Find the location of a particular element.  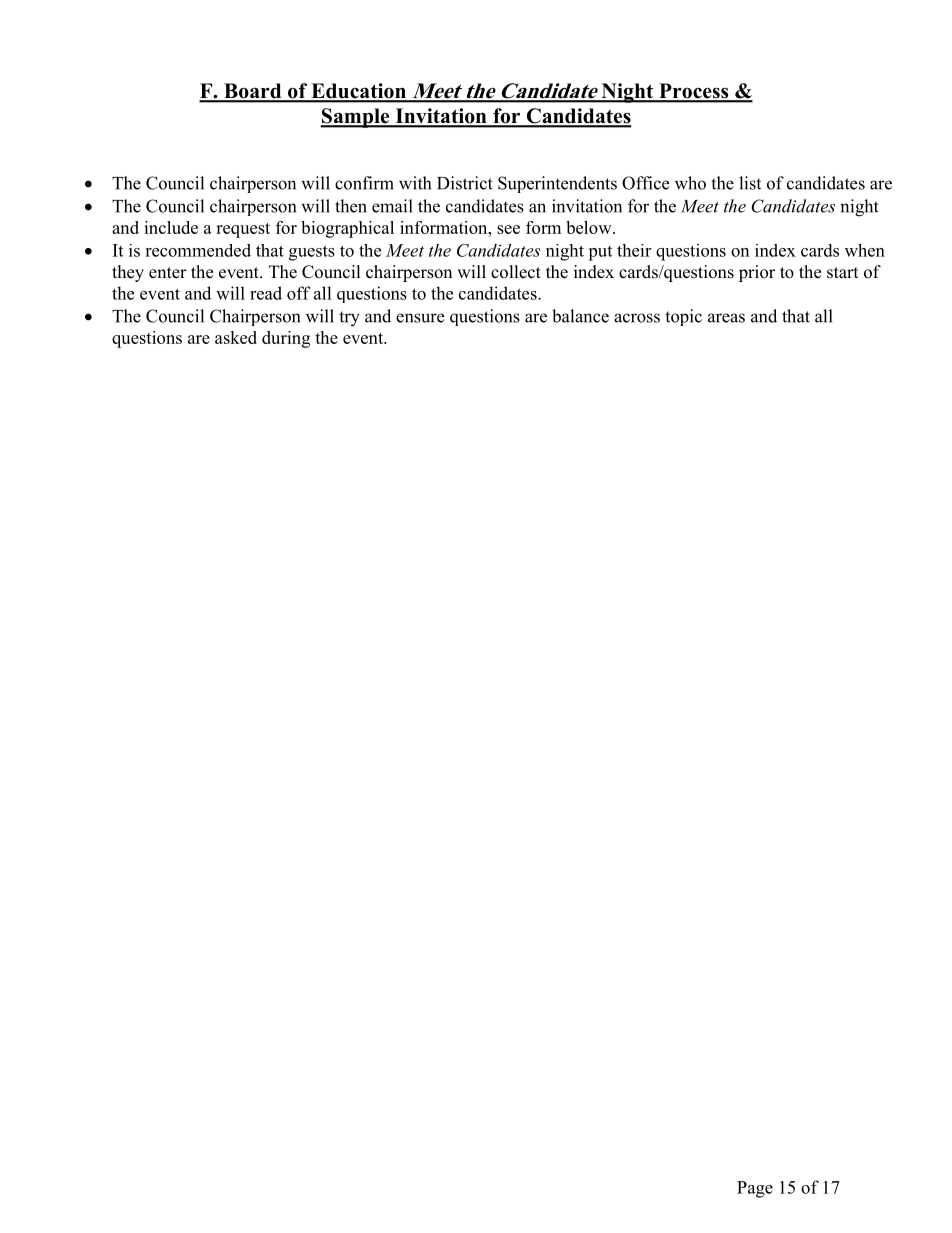

topic is located at coordinates (683, 317).
